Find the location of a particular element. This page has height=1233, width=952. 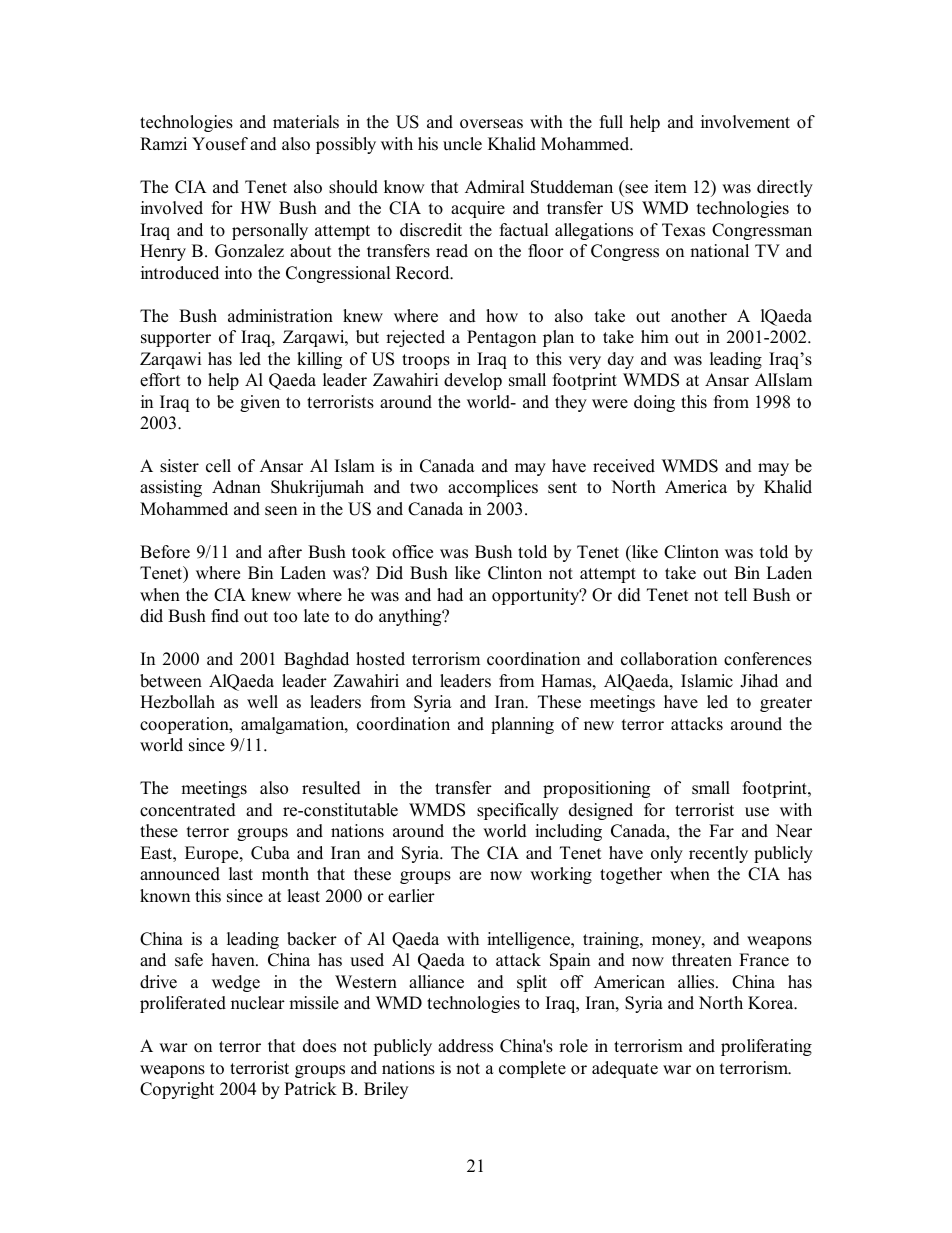

Europe is located at coordinates (213, 854).
